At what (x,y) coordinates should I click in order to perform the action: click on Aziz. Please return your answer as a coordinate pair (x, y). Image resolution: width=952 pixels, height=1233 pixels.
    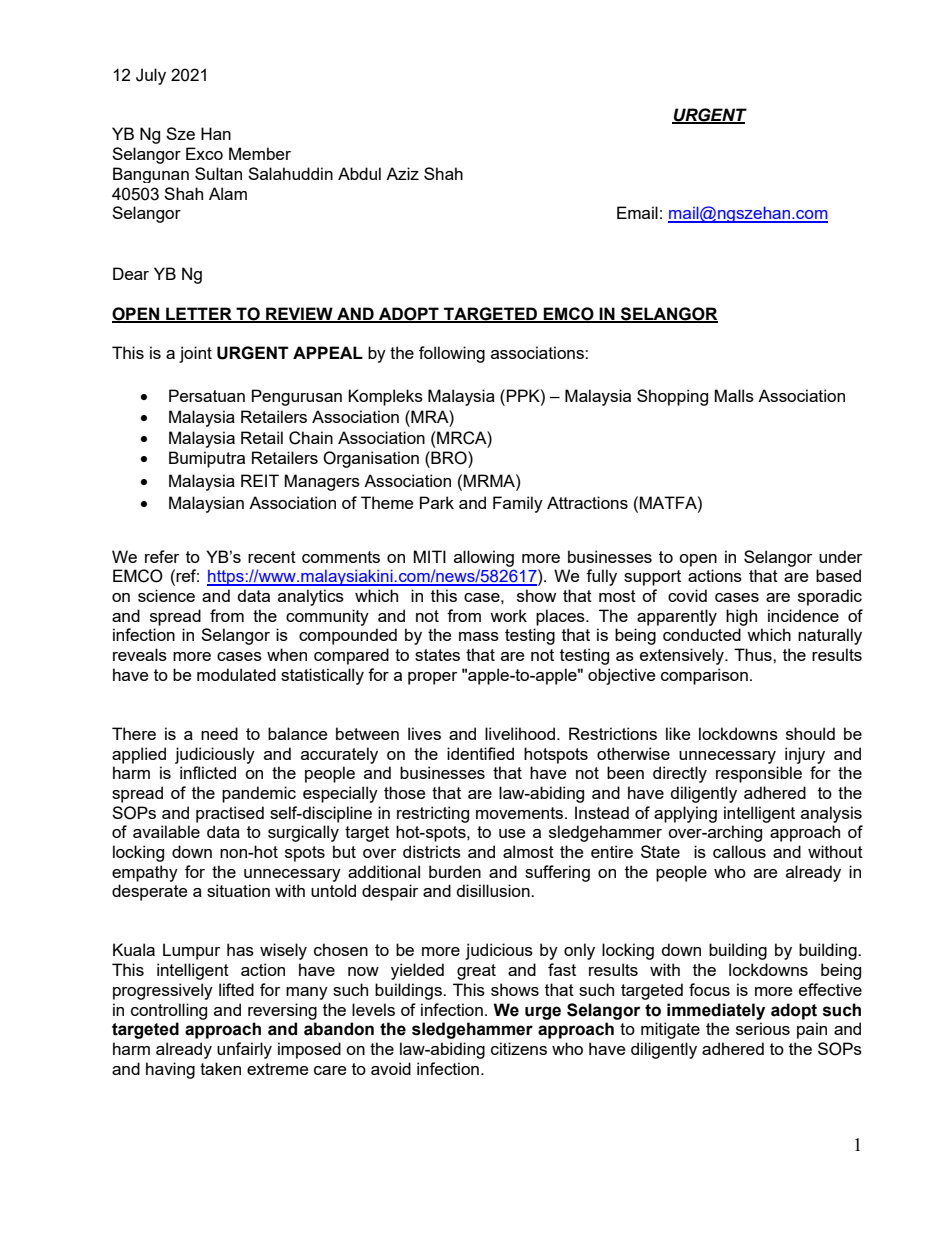
    Looking at the image, I should click on (402, 173).
